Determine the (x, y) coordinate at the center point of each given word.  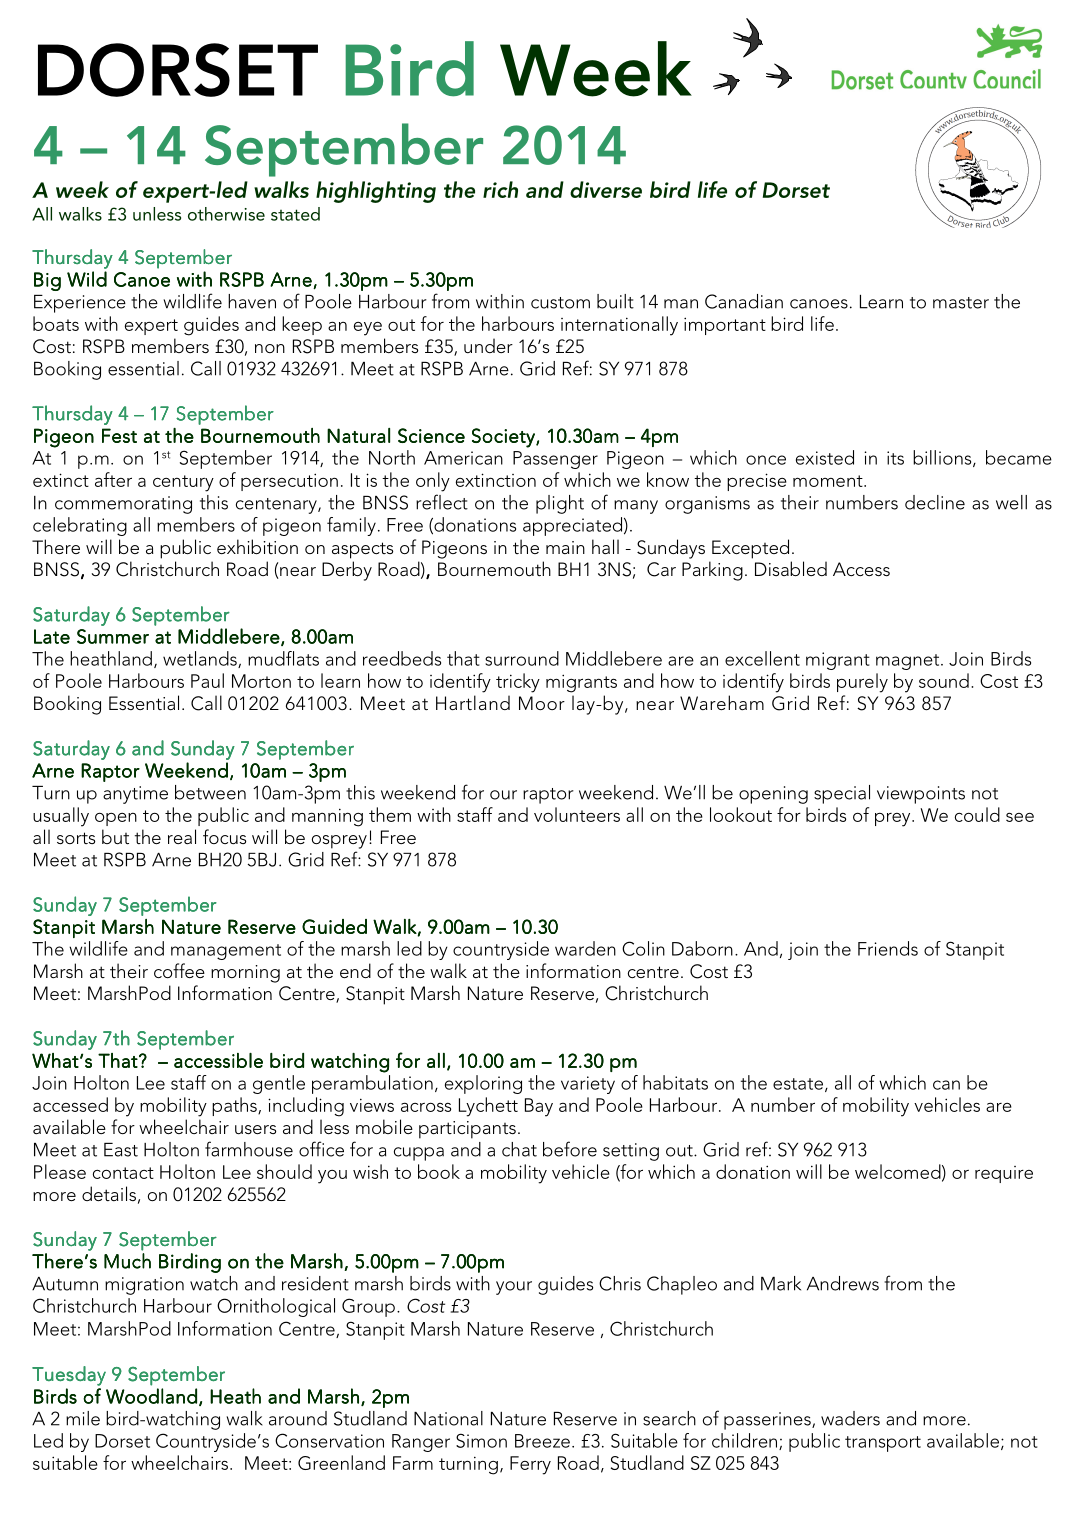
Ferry (530, 1465)
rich (500, 189)
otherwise (226, 214)
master (961, 303)
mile (83, 1418)
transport (883, 1444)
